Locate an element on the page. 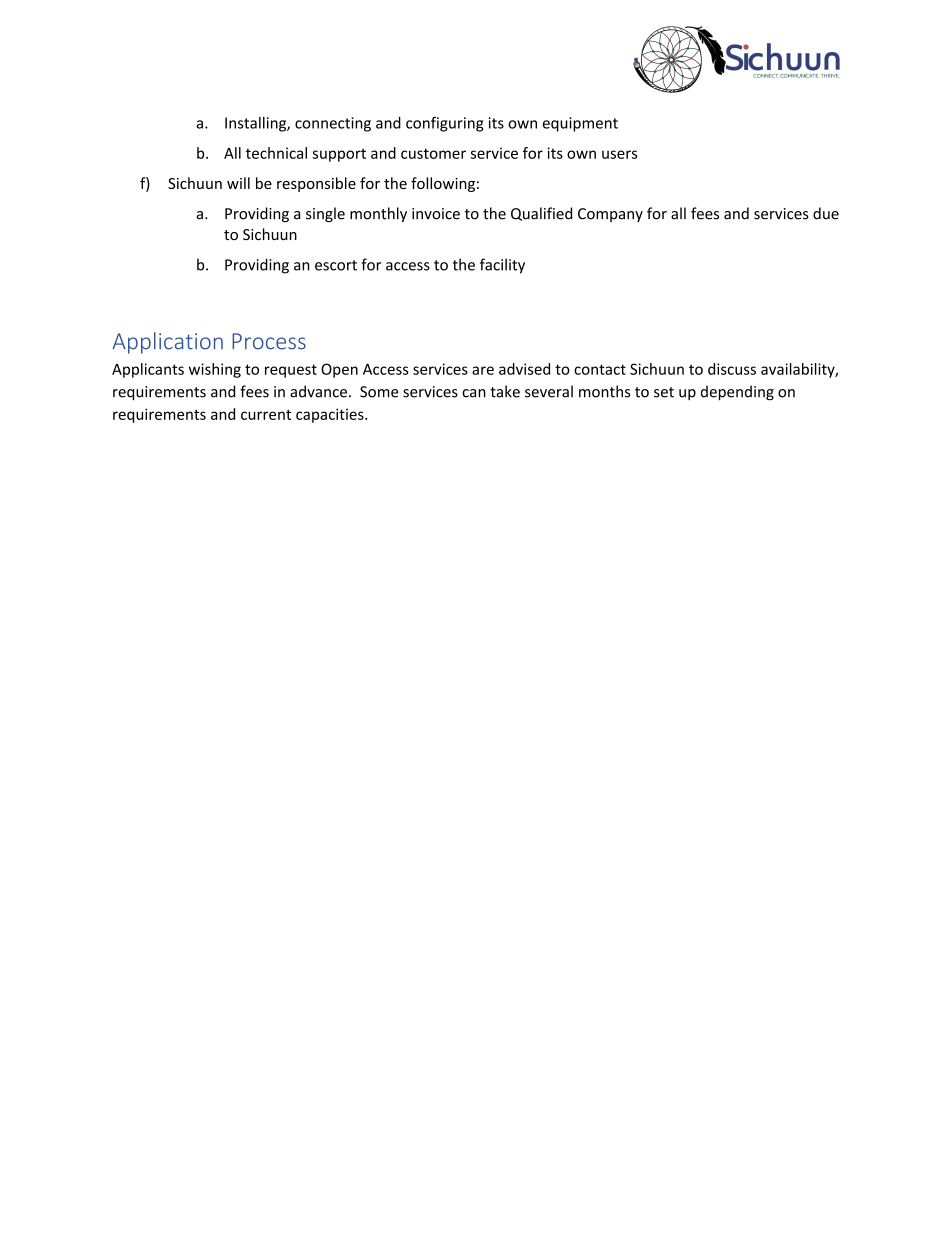 The width and height of the page is (952, 1233). Process is located at coordinates (269, 341).
